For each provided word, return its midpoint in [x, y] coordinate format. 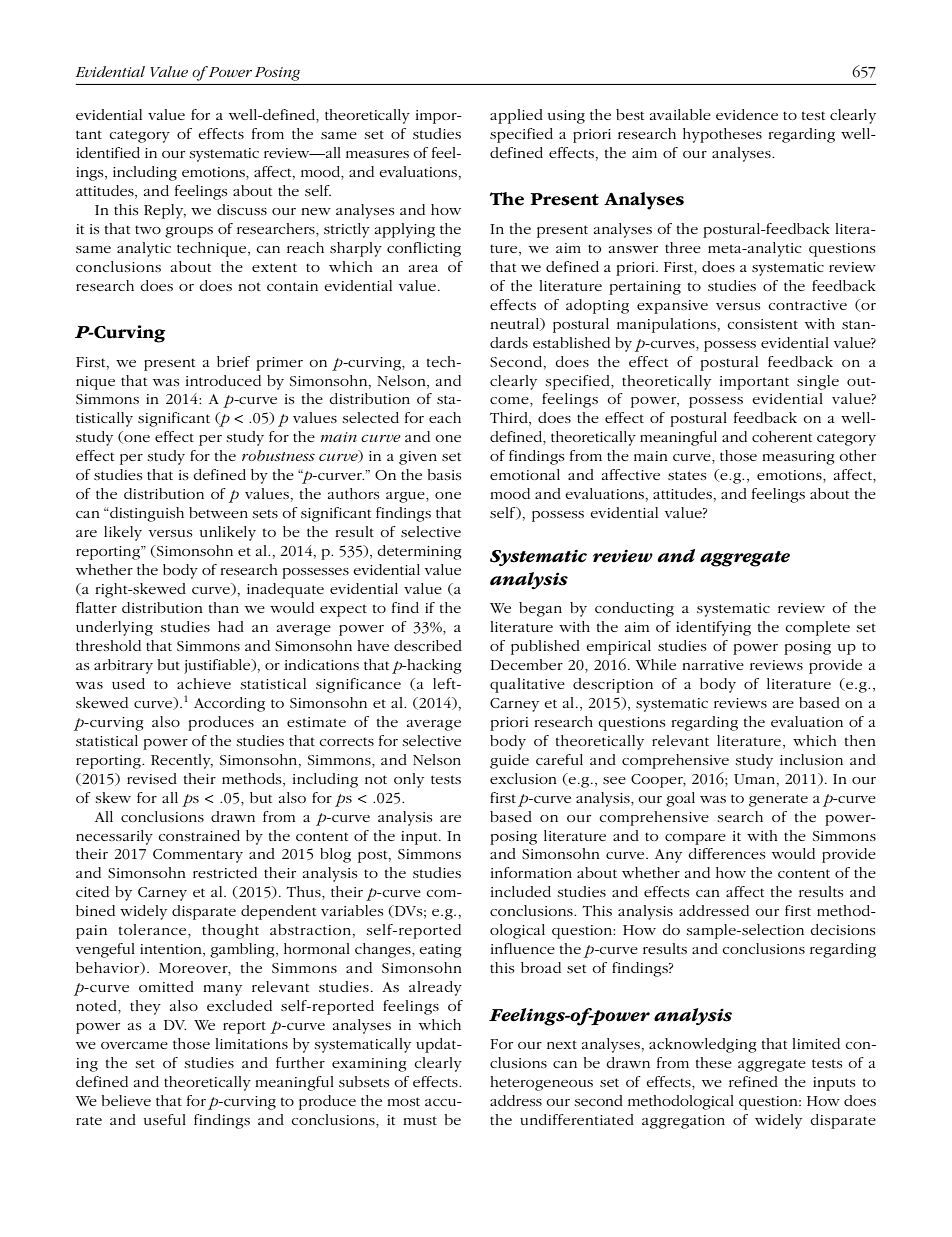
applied [516, 116]
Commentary [198, 856]
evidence [747, 114]
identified [108, 152]
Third [510, 419]
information [531, 872]
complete [817, 628]
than [224, 607]
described [428, 645]
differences [726, 853]
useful [165, 1119]
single [818, 382]
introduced [223, 380]
